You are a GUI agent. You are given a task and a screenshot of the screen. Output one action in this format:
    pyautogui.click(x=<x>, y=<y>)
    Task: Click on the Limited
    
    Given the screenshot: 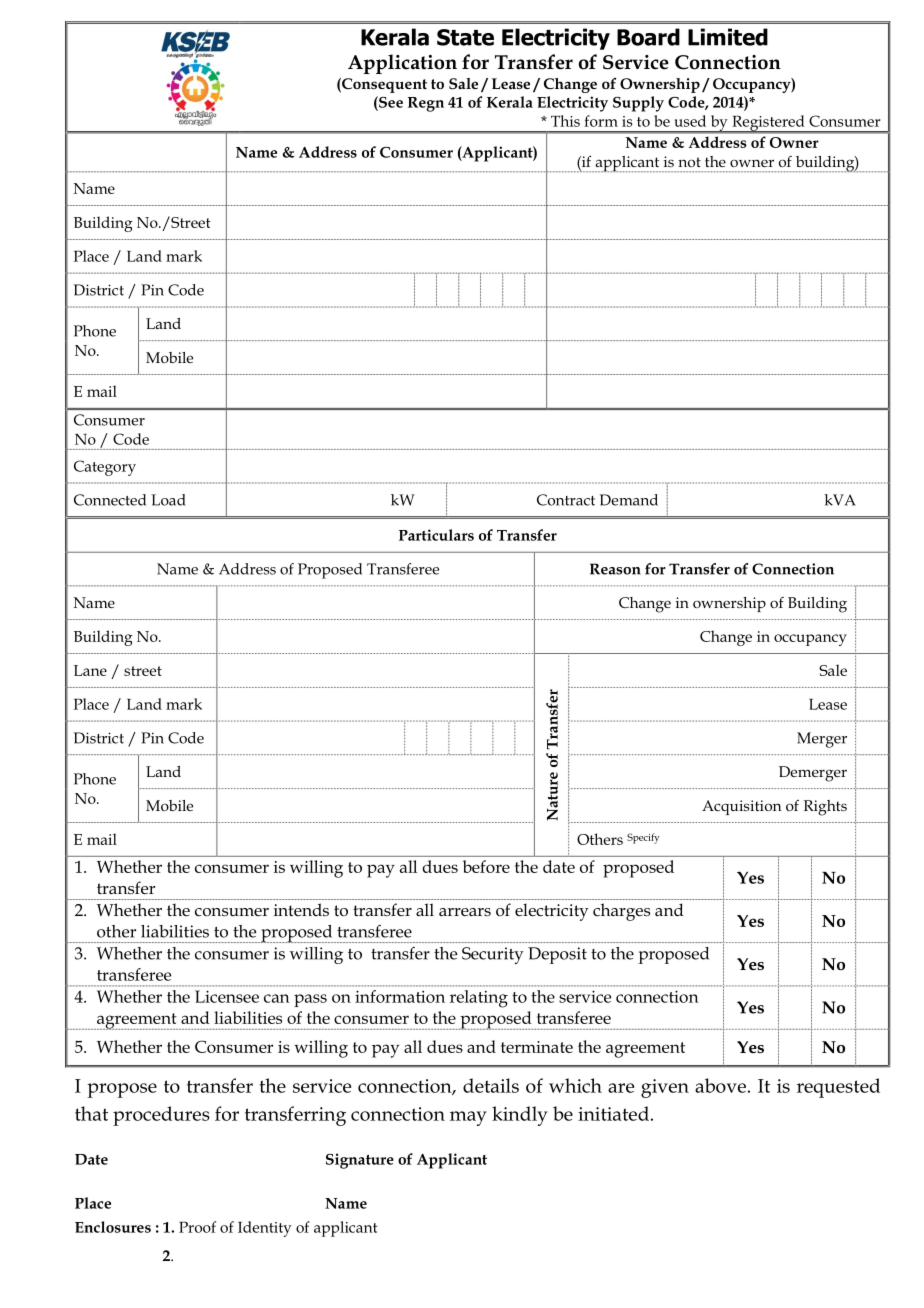 What is the action you would take?
    pyautogui.click(x=728, y=37)
